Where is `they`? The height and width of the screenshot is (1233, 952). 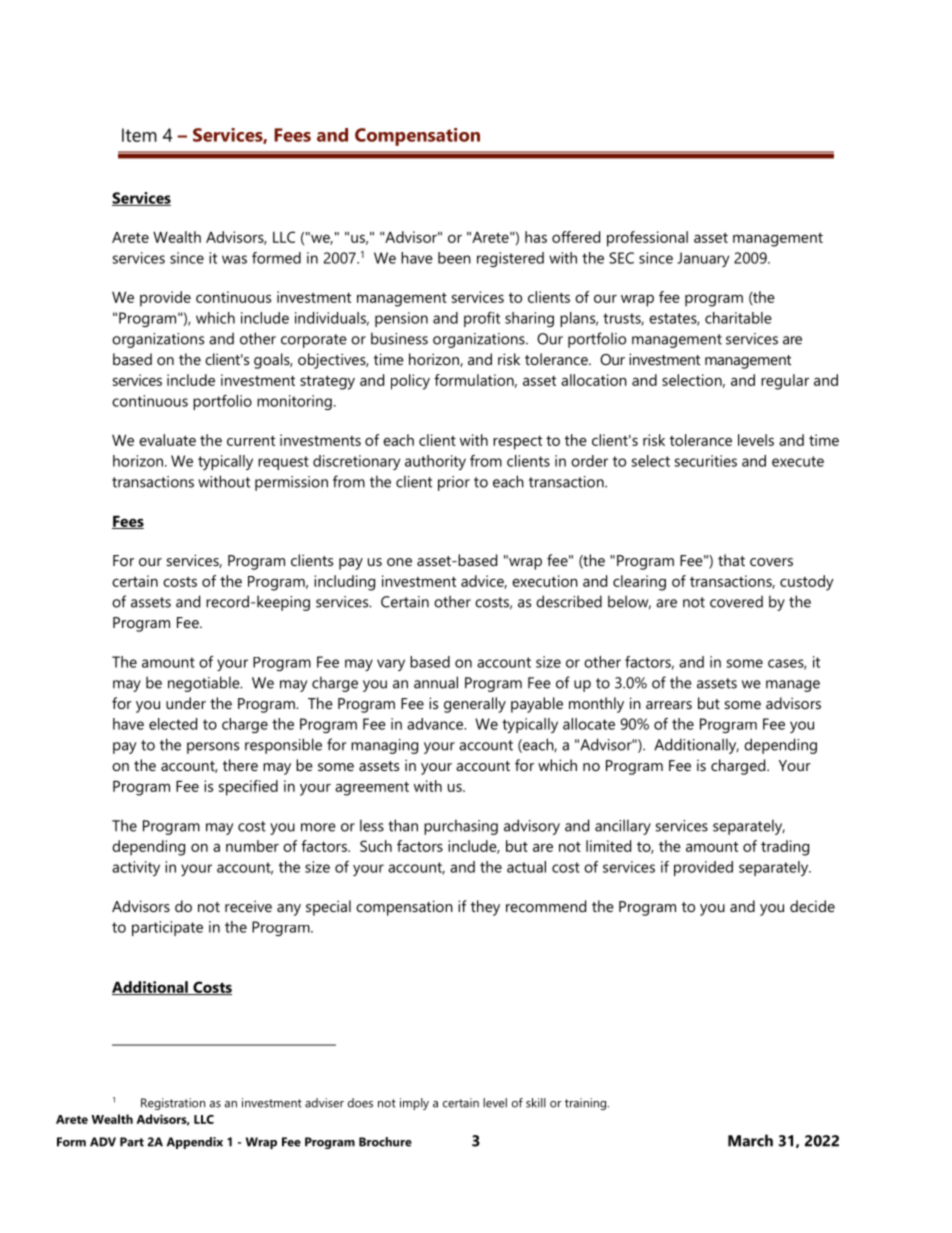 they is located at coordinates (485, 908).
